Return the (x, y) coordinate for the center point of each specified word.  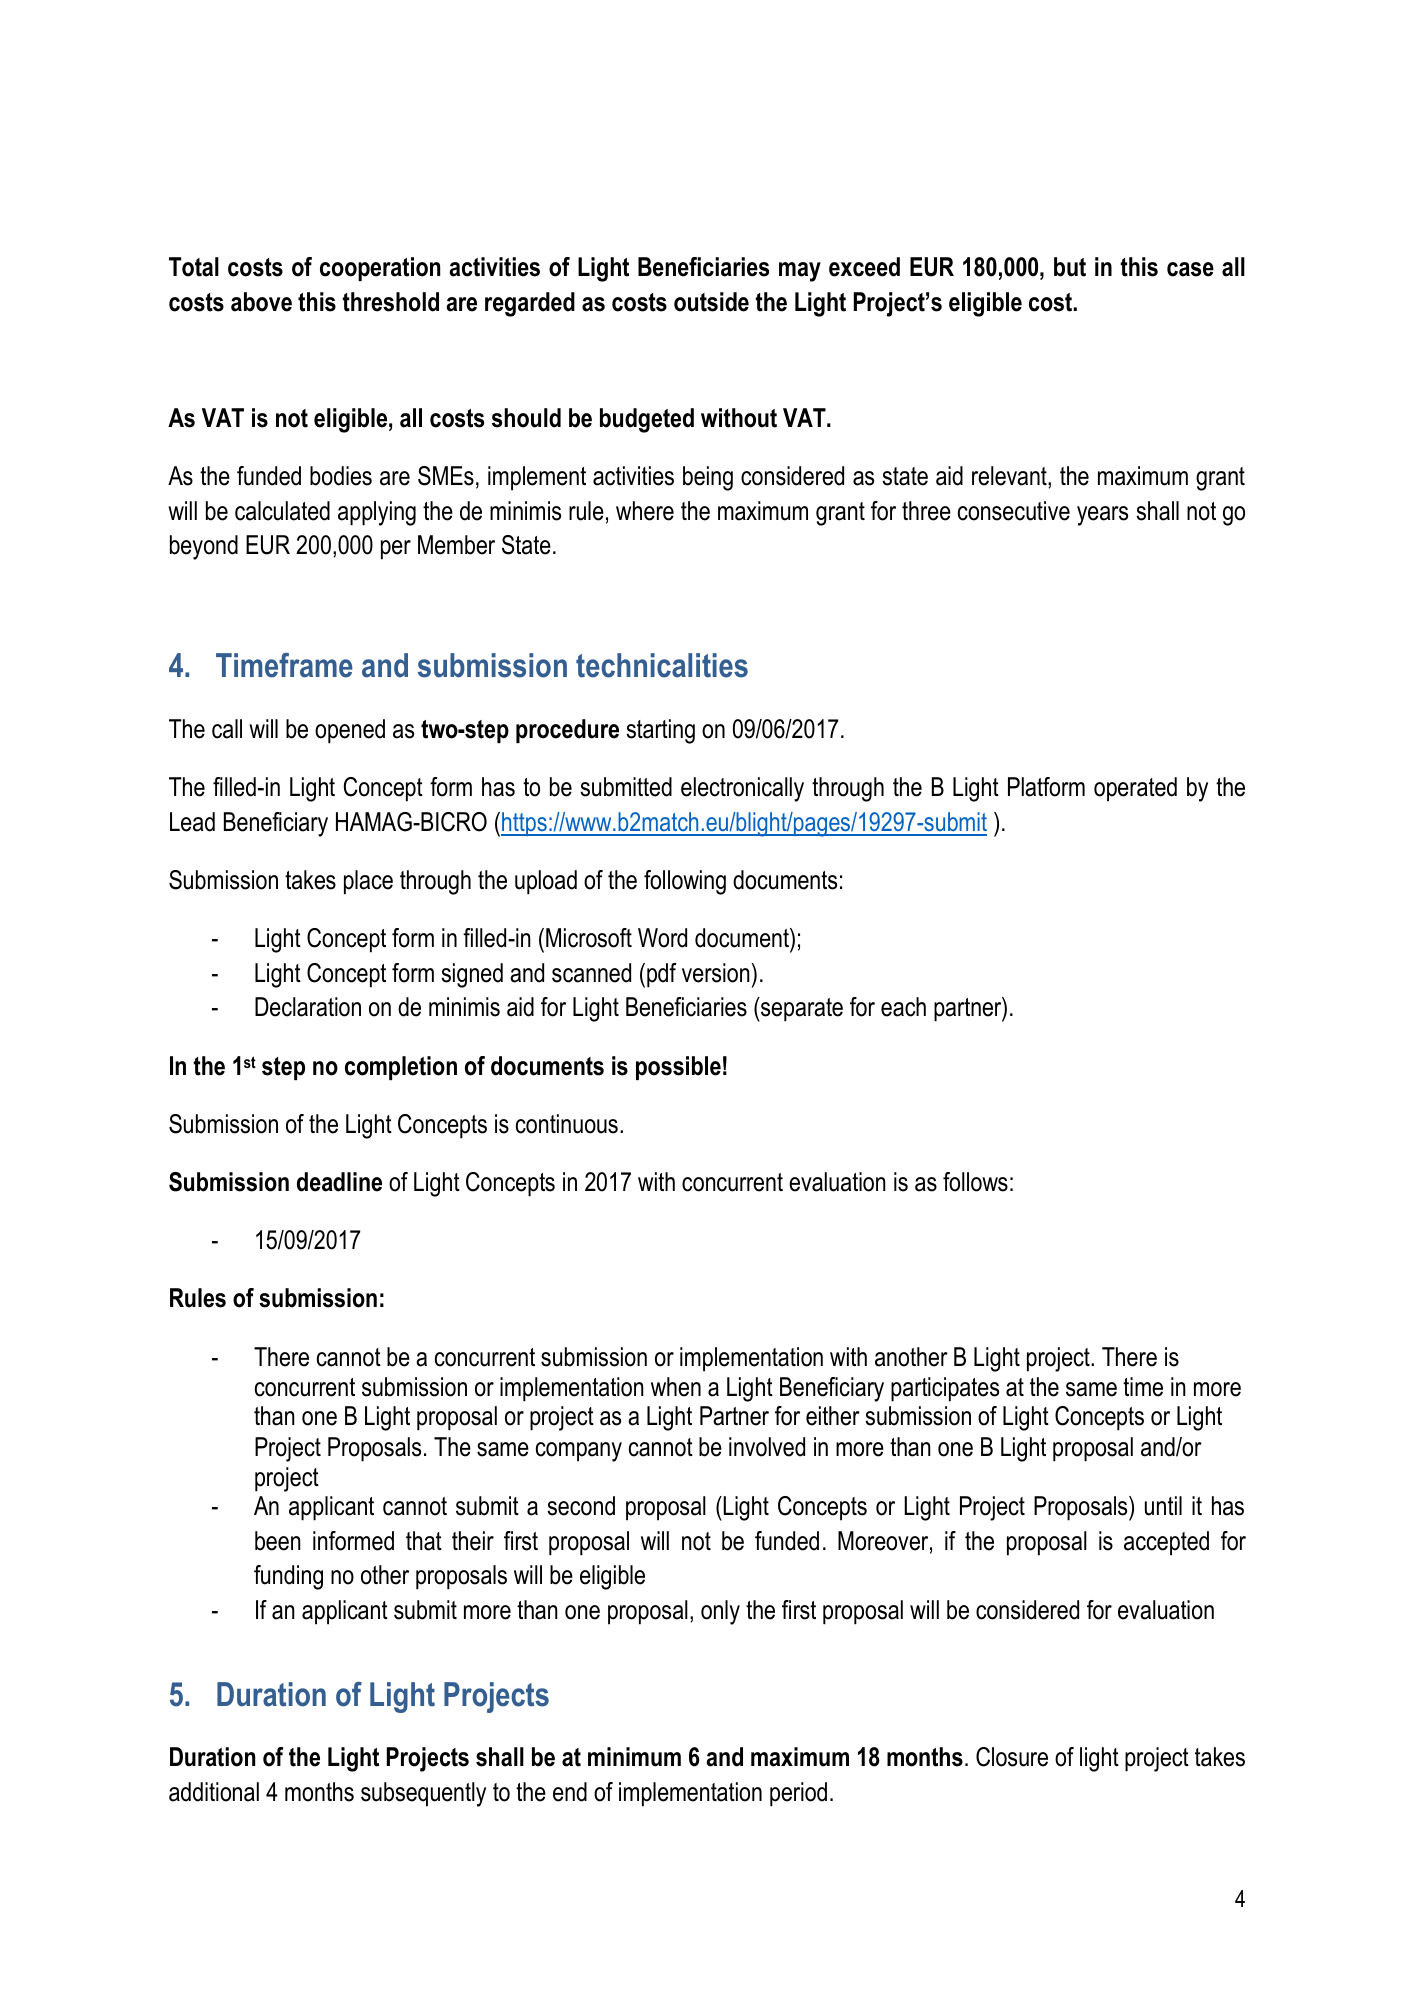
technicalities (662, 665)
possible (678, 1068)
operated (1135, 789)
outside (711, 302)
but (1070, 267)
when (676, 1387)
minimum (634, 1757)
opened (350, 731)
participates (945, 1389)
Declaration (308, 1007)
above (261, 302)
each (903, 1007)
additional (214, 1792)
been (278, 1541)
